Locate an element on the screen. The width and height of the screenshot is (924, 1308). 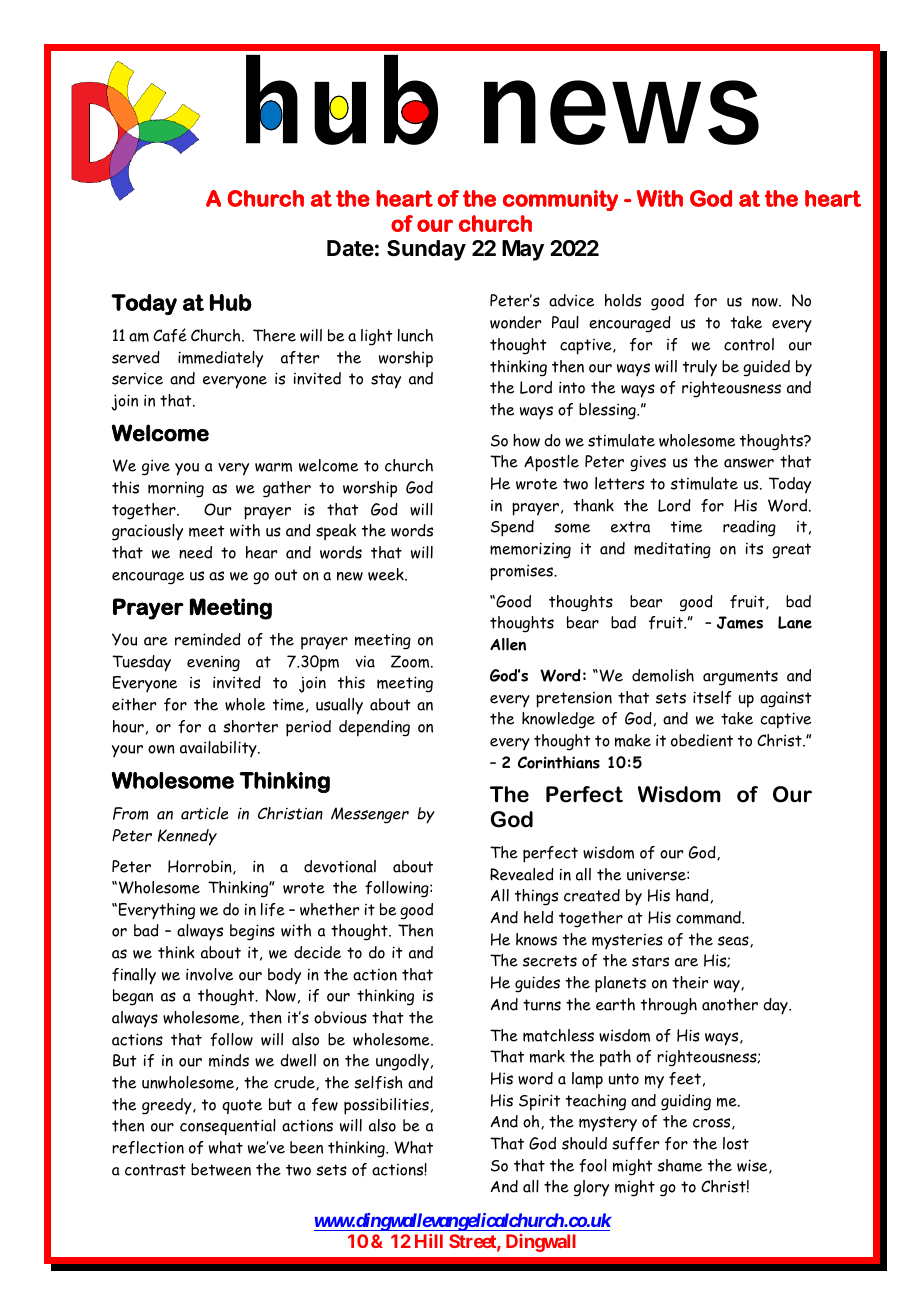
knows is located at coordinates (536, 939).
